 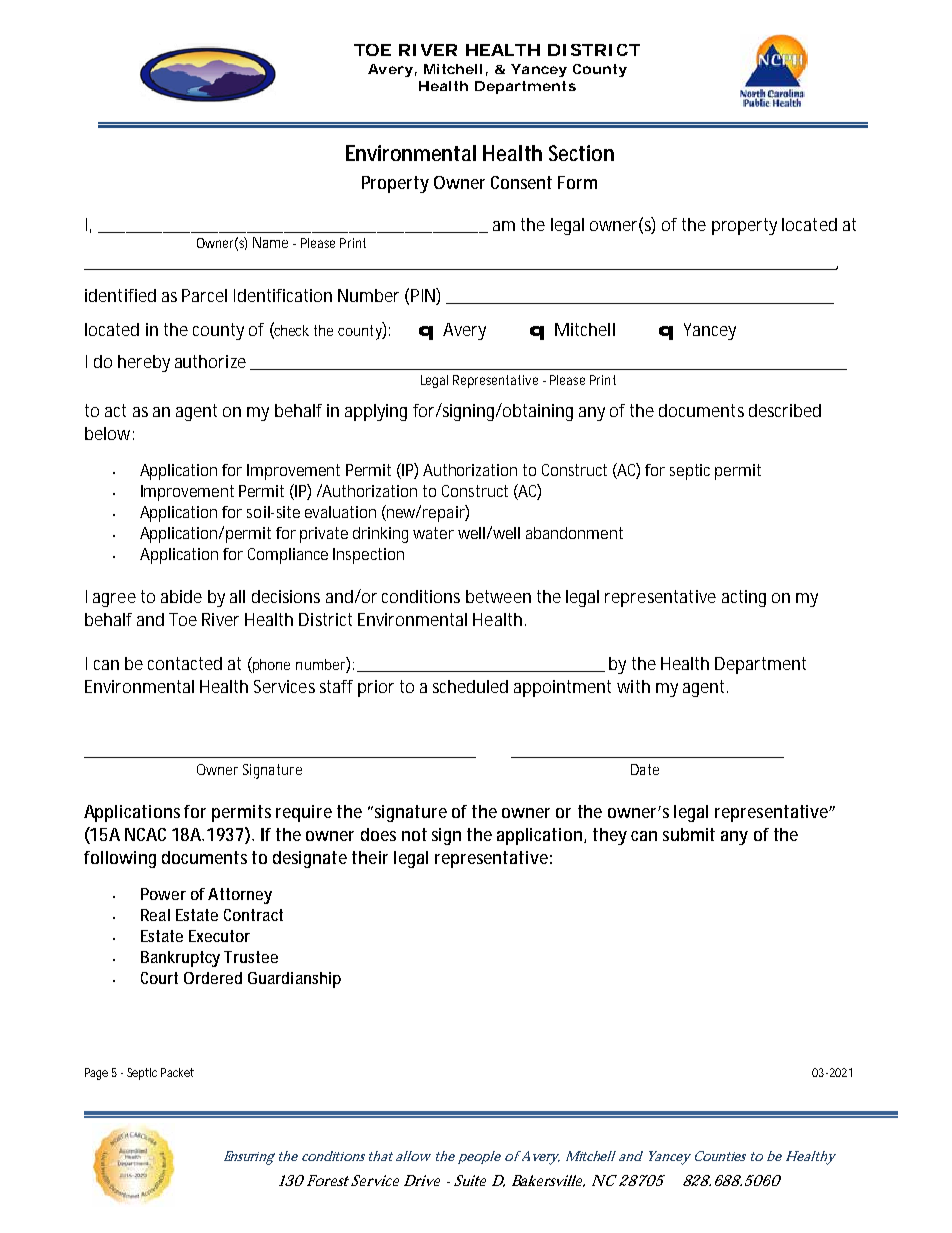 I want to click on Date, so click(x=645, y=769).
